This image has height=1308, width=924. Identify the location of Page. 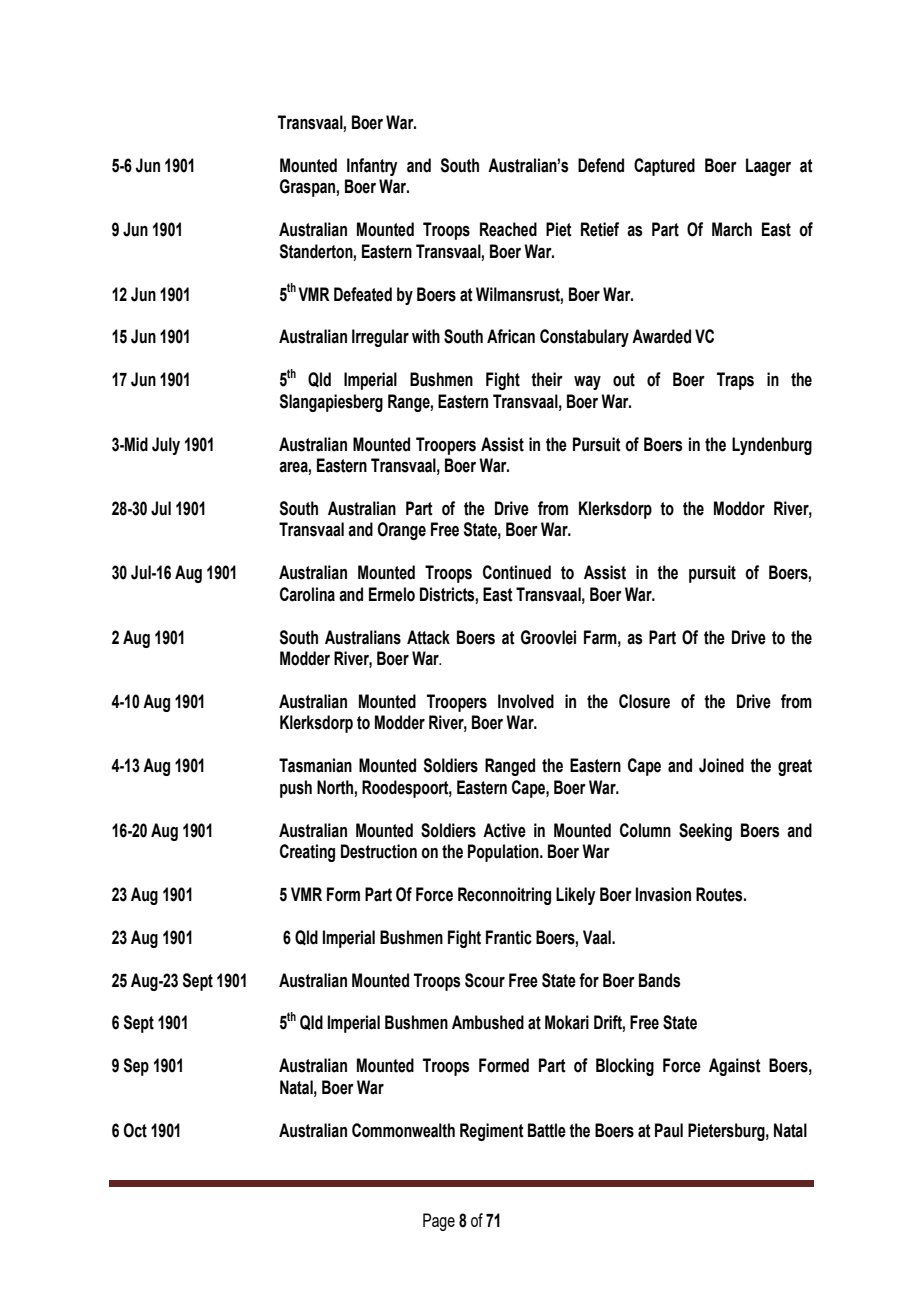
(439, 1222).
